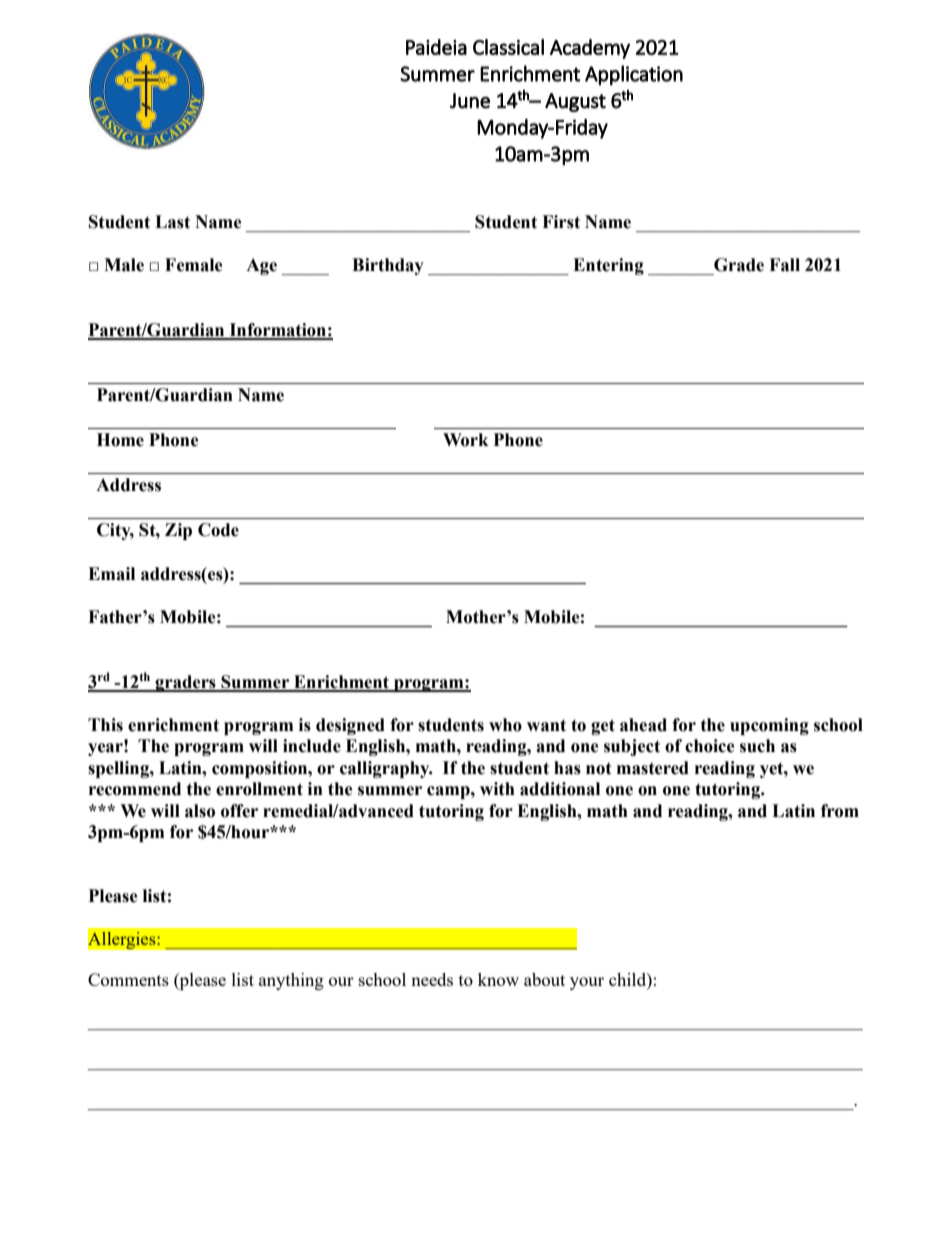 Image resolution: width=952 pixels, height=1233 pixels. What do you see at coordinates (172, 222) in the image?
I see `Last` at bounding box center [172, 222].
